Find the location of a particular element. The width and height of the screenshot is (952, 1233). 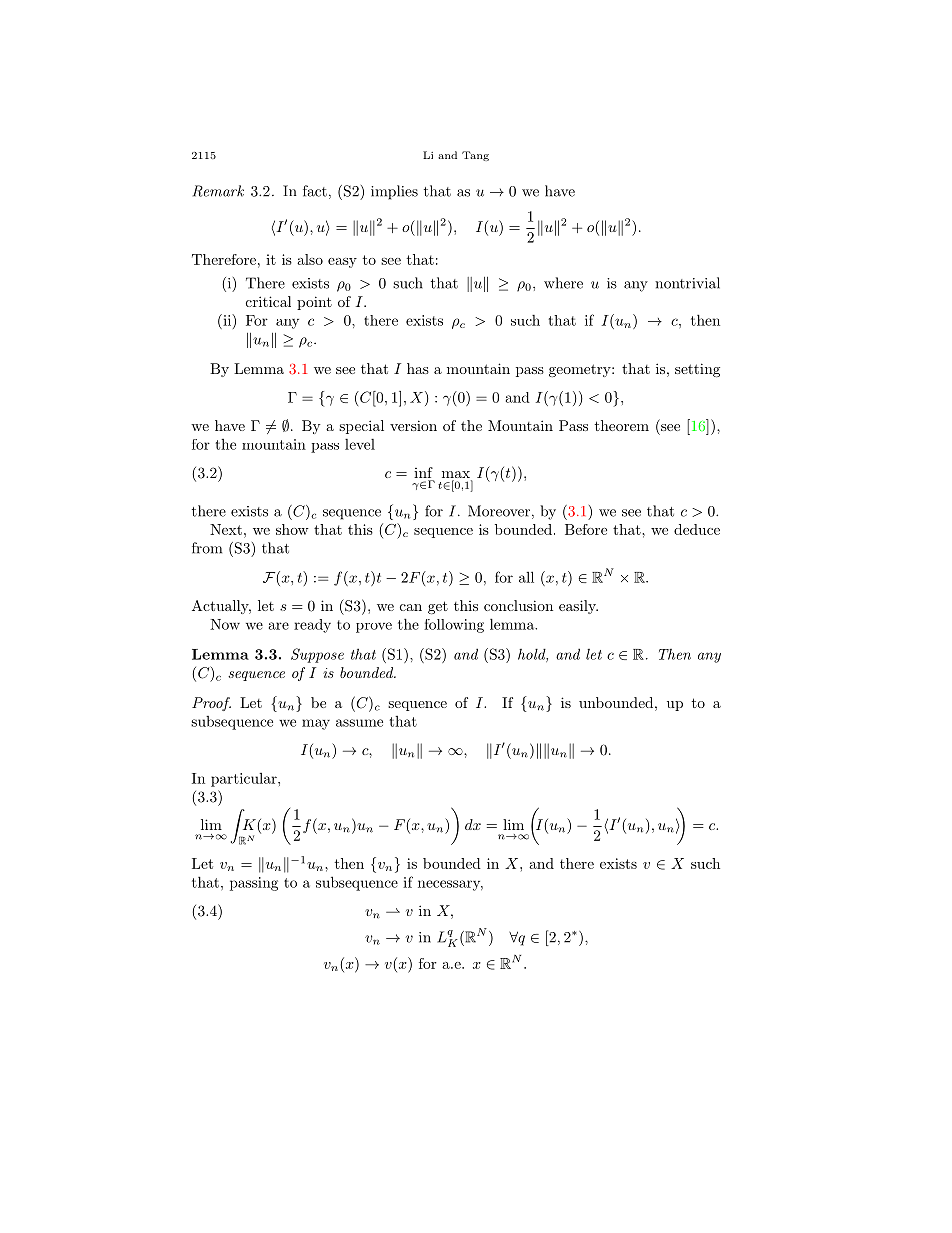

Remark is located at coordinates (218, 191).
